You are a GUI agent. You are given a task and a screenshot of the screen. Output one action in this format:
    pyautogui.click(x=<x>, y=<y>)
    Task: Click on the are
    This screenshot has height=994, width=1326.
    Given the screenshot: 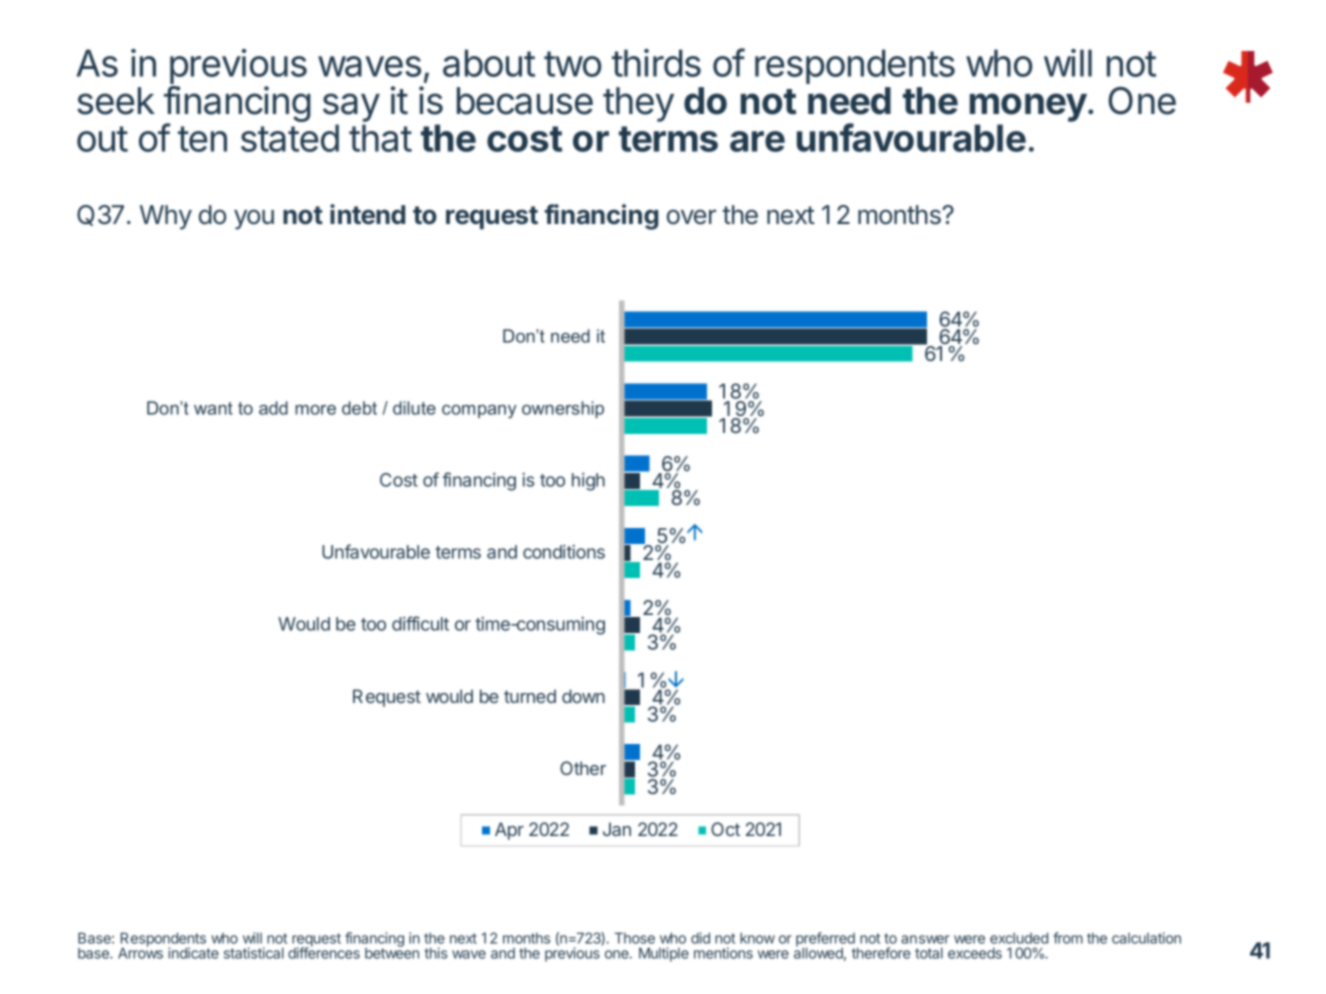 What is the action you would take?
    pyautogui.click(x=757, y=141)
